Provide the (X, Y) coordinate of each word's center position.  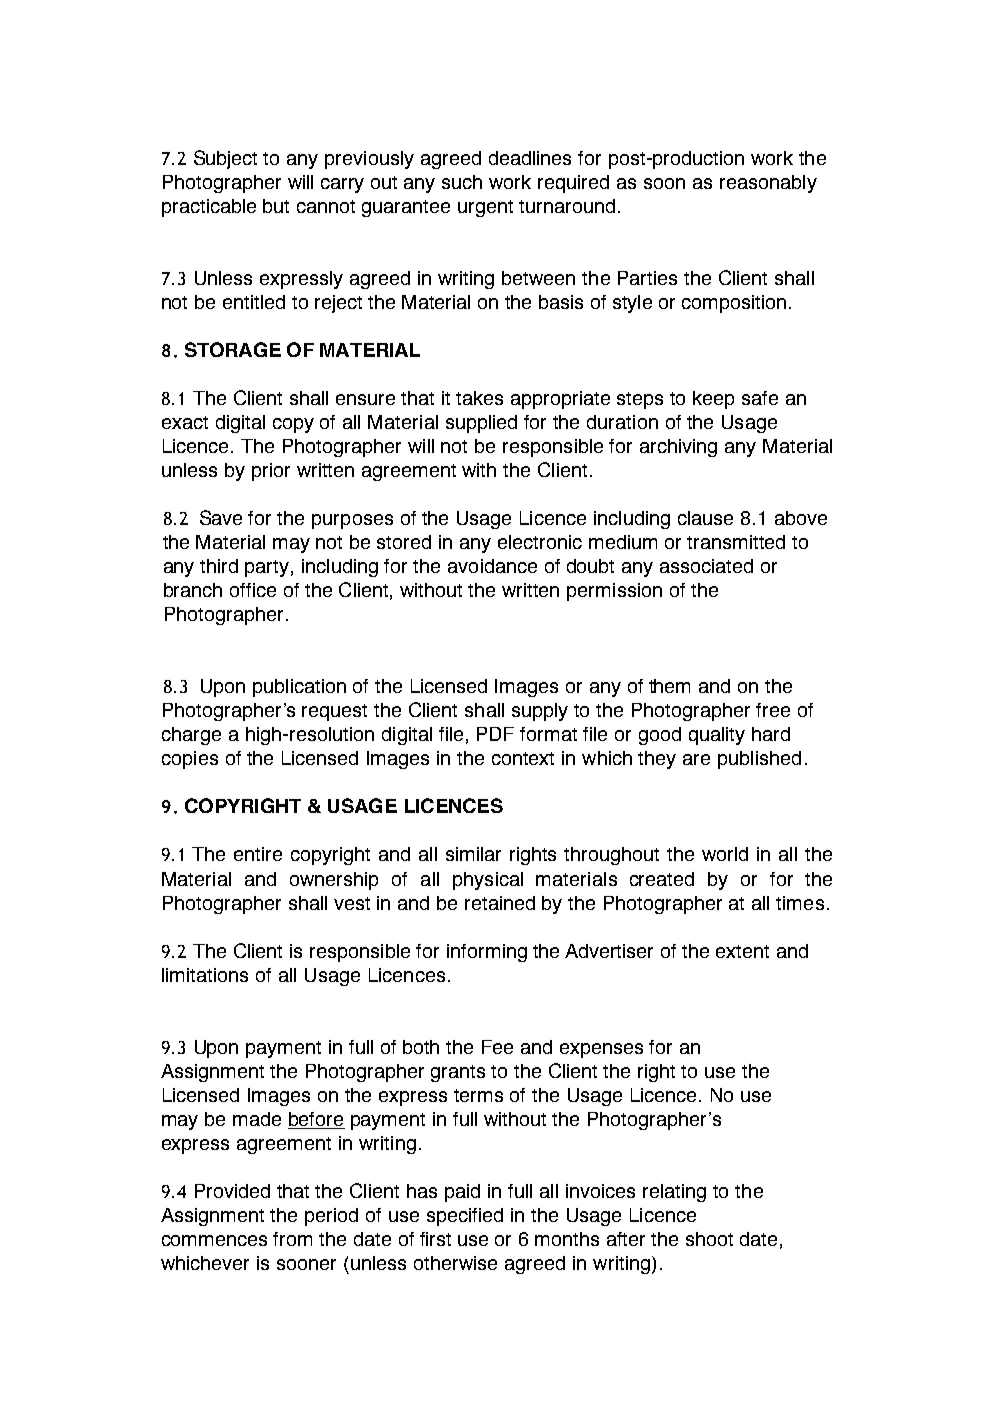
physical (488, 881)
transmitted (736, 542)
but (276, 206)
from (292, 1239)
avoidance (492, 566)
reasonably (768, 184)
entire (258, 854)
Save (221, 517)
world (725, 854)
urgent (485, 208)
